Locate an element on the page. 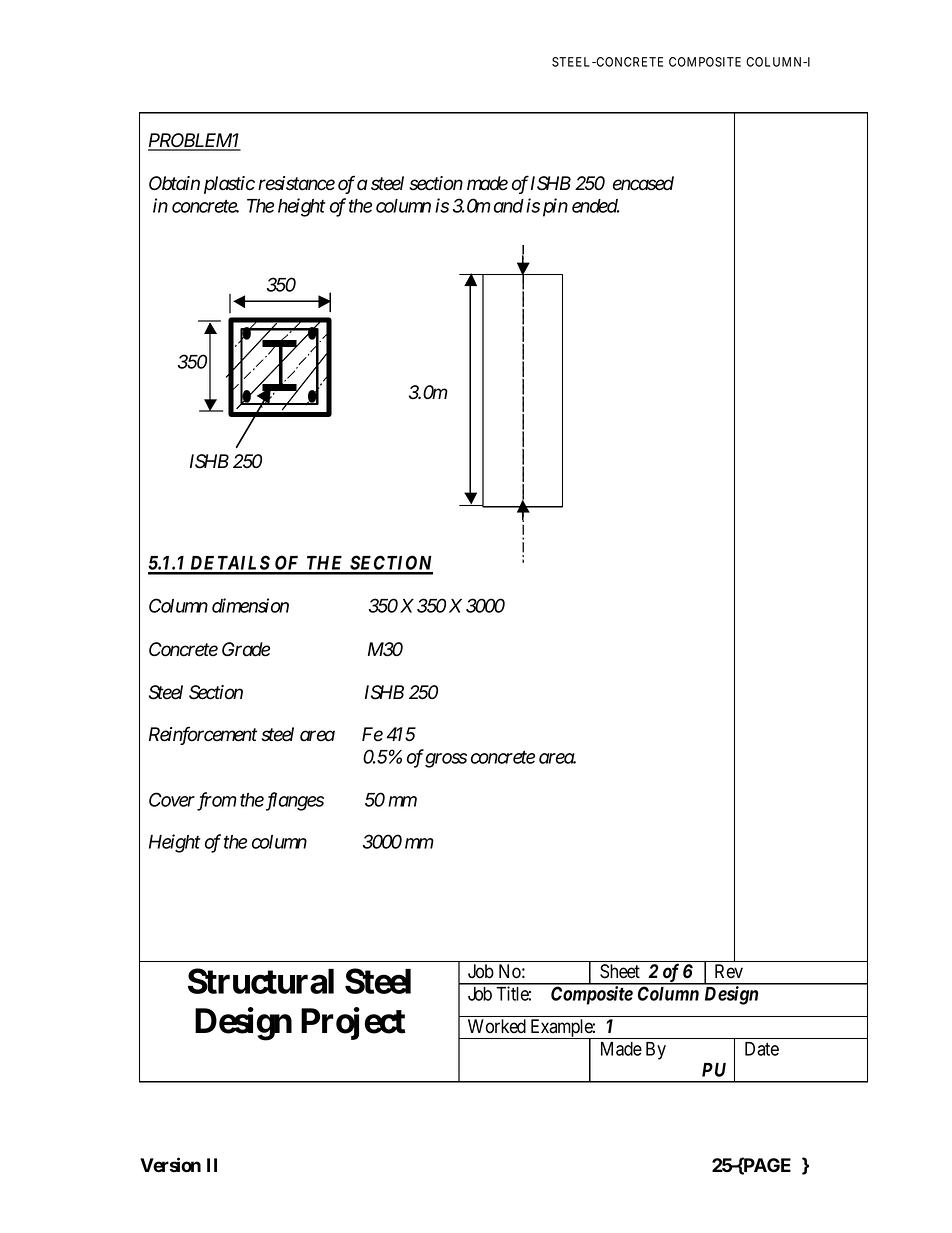 This page has width=952, height=1233. and is located at coordinates (509, 206).
